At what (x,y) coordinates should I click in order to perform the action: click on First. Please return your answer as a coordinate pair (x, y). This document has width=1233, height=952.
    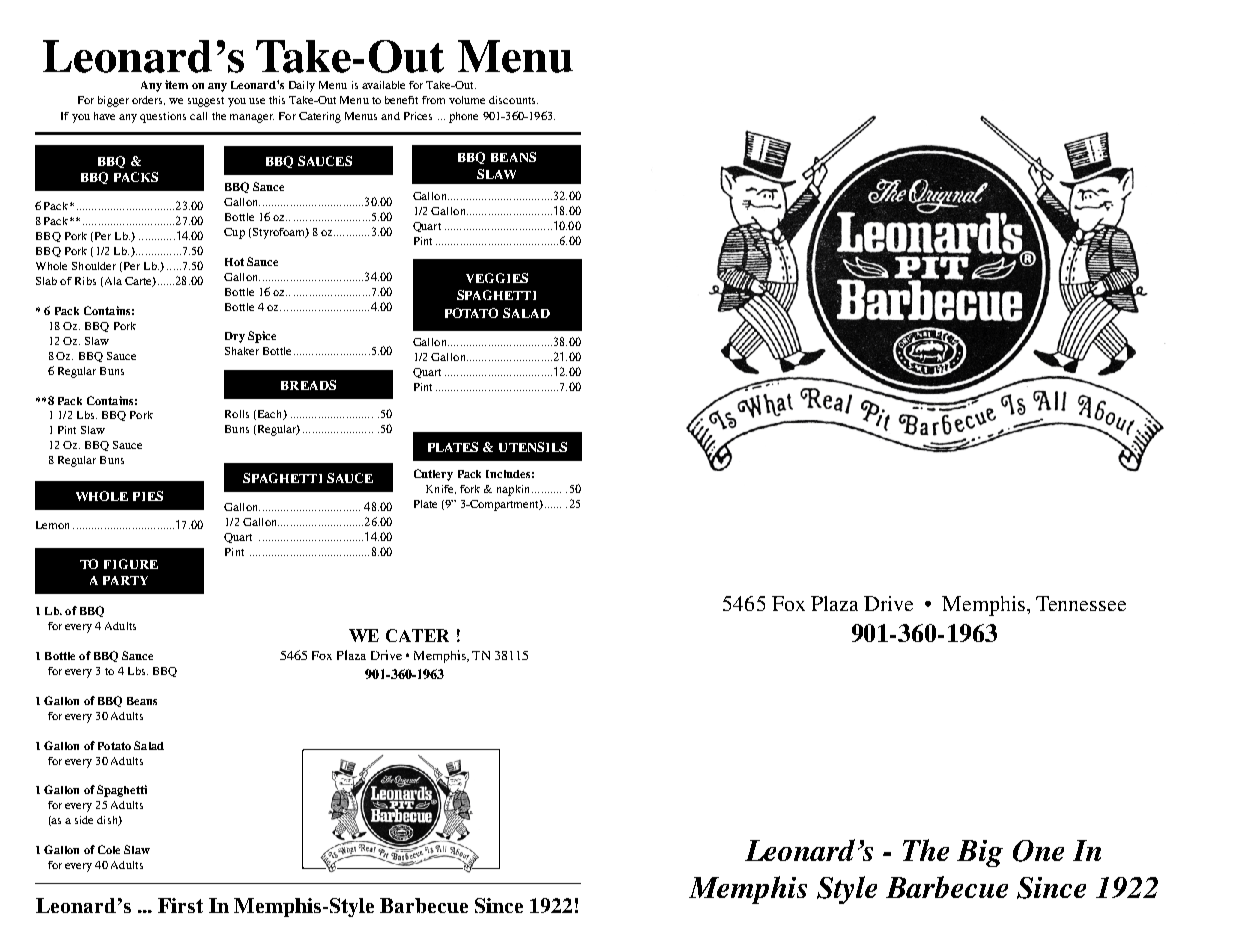
    Looking at the image, I should click on (180, 905).
